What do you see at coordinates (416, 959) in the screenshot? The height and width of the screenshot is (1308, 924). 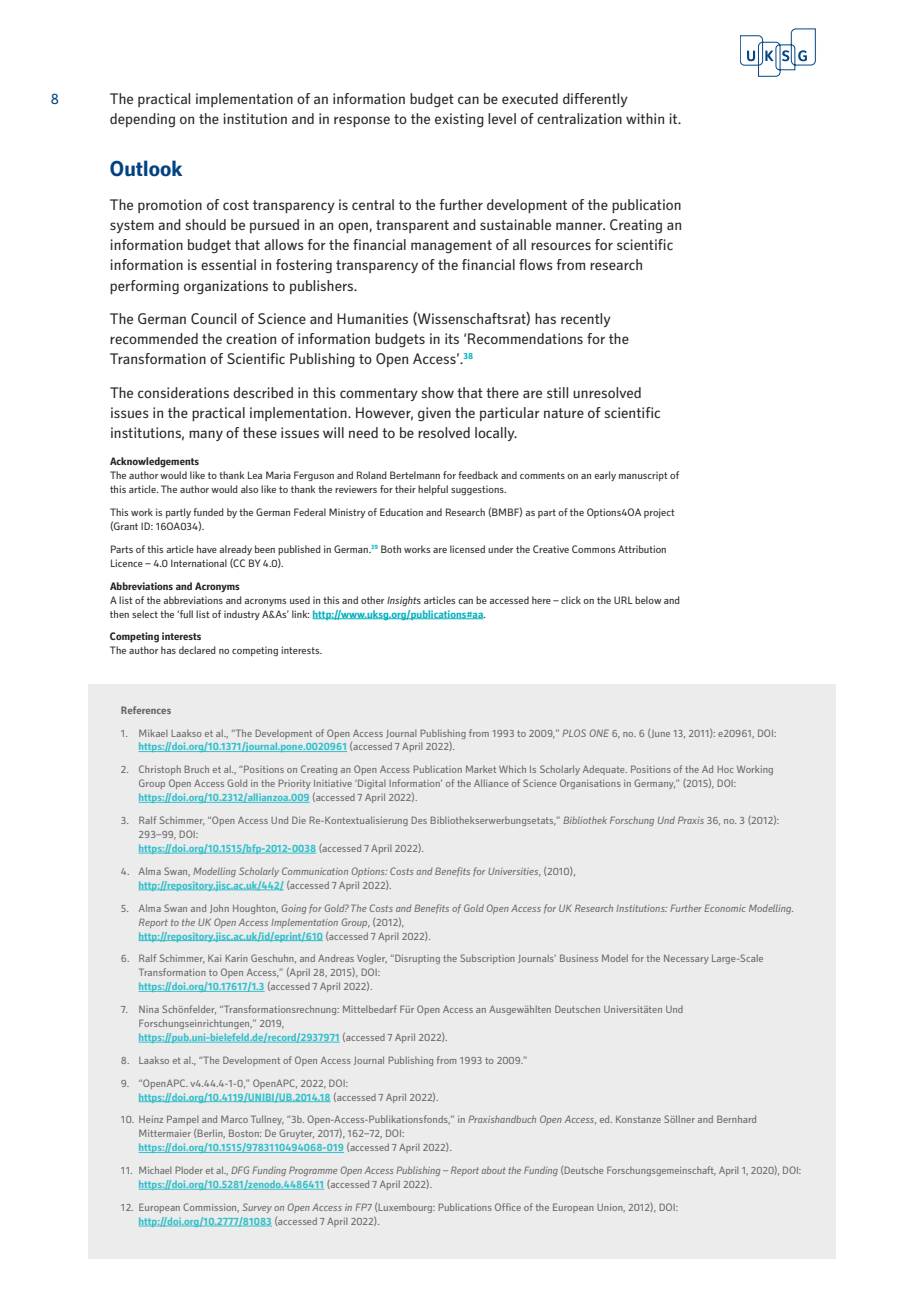 I see `Disrupting` at bounding box center [416, 959].
